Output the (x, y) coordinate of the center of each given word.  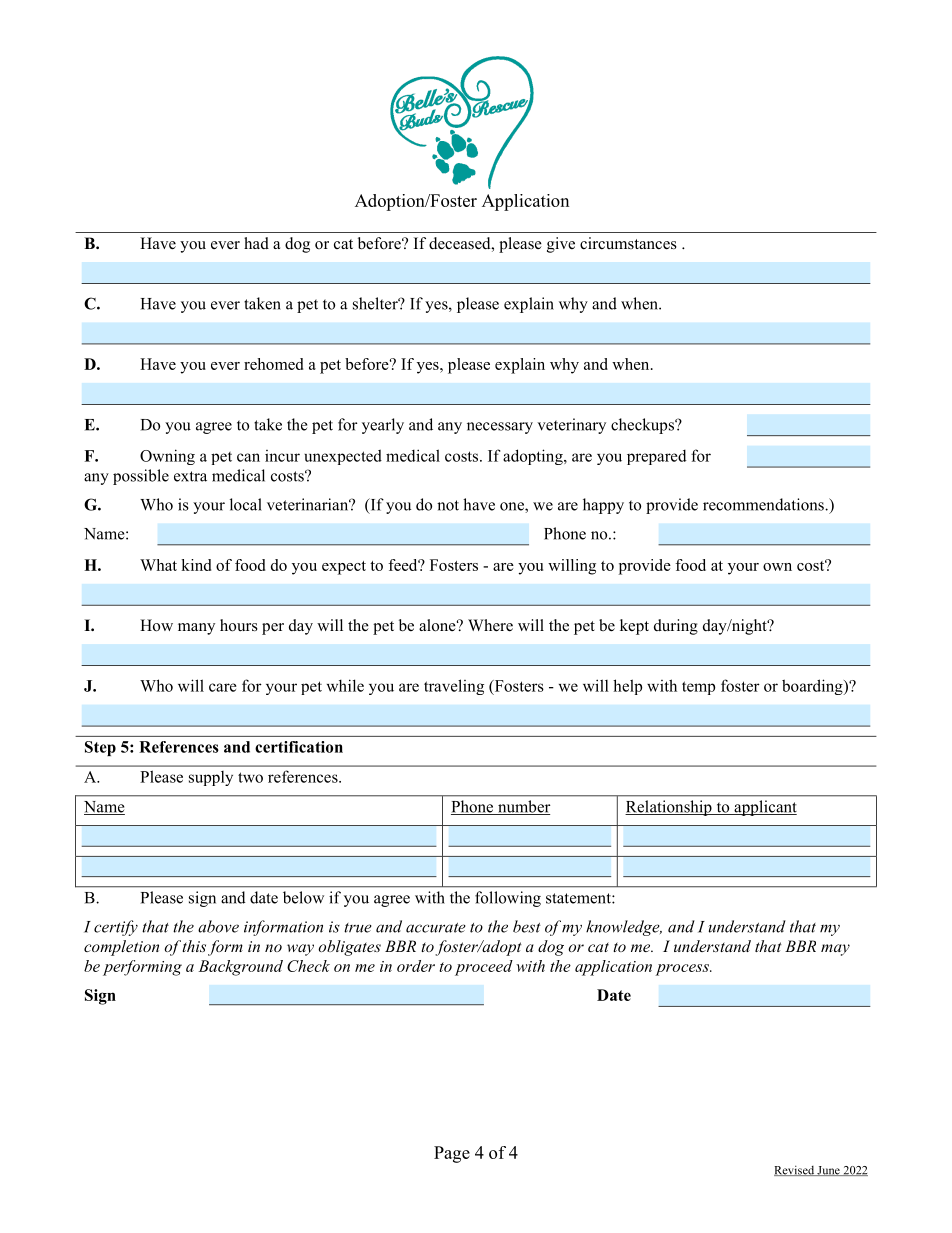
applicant (764, 808)
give (561, 245)
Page (452, 1154)
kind (196, 565)
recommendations (764, 504)
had (256, 243)
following (508, 899)
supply (211, 778)
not (448, 505)
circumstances (628, 243)
